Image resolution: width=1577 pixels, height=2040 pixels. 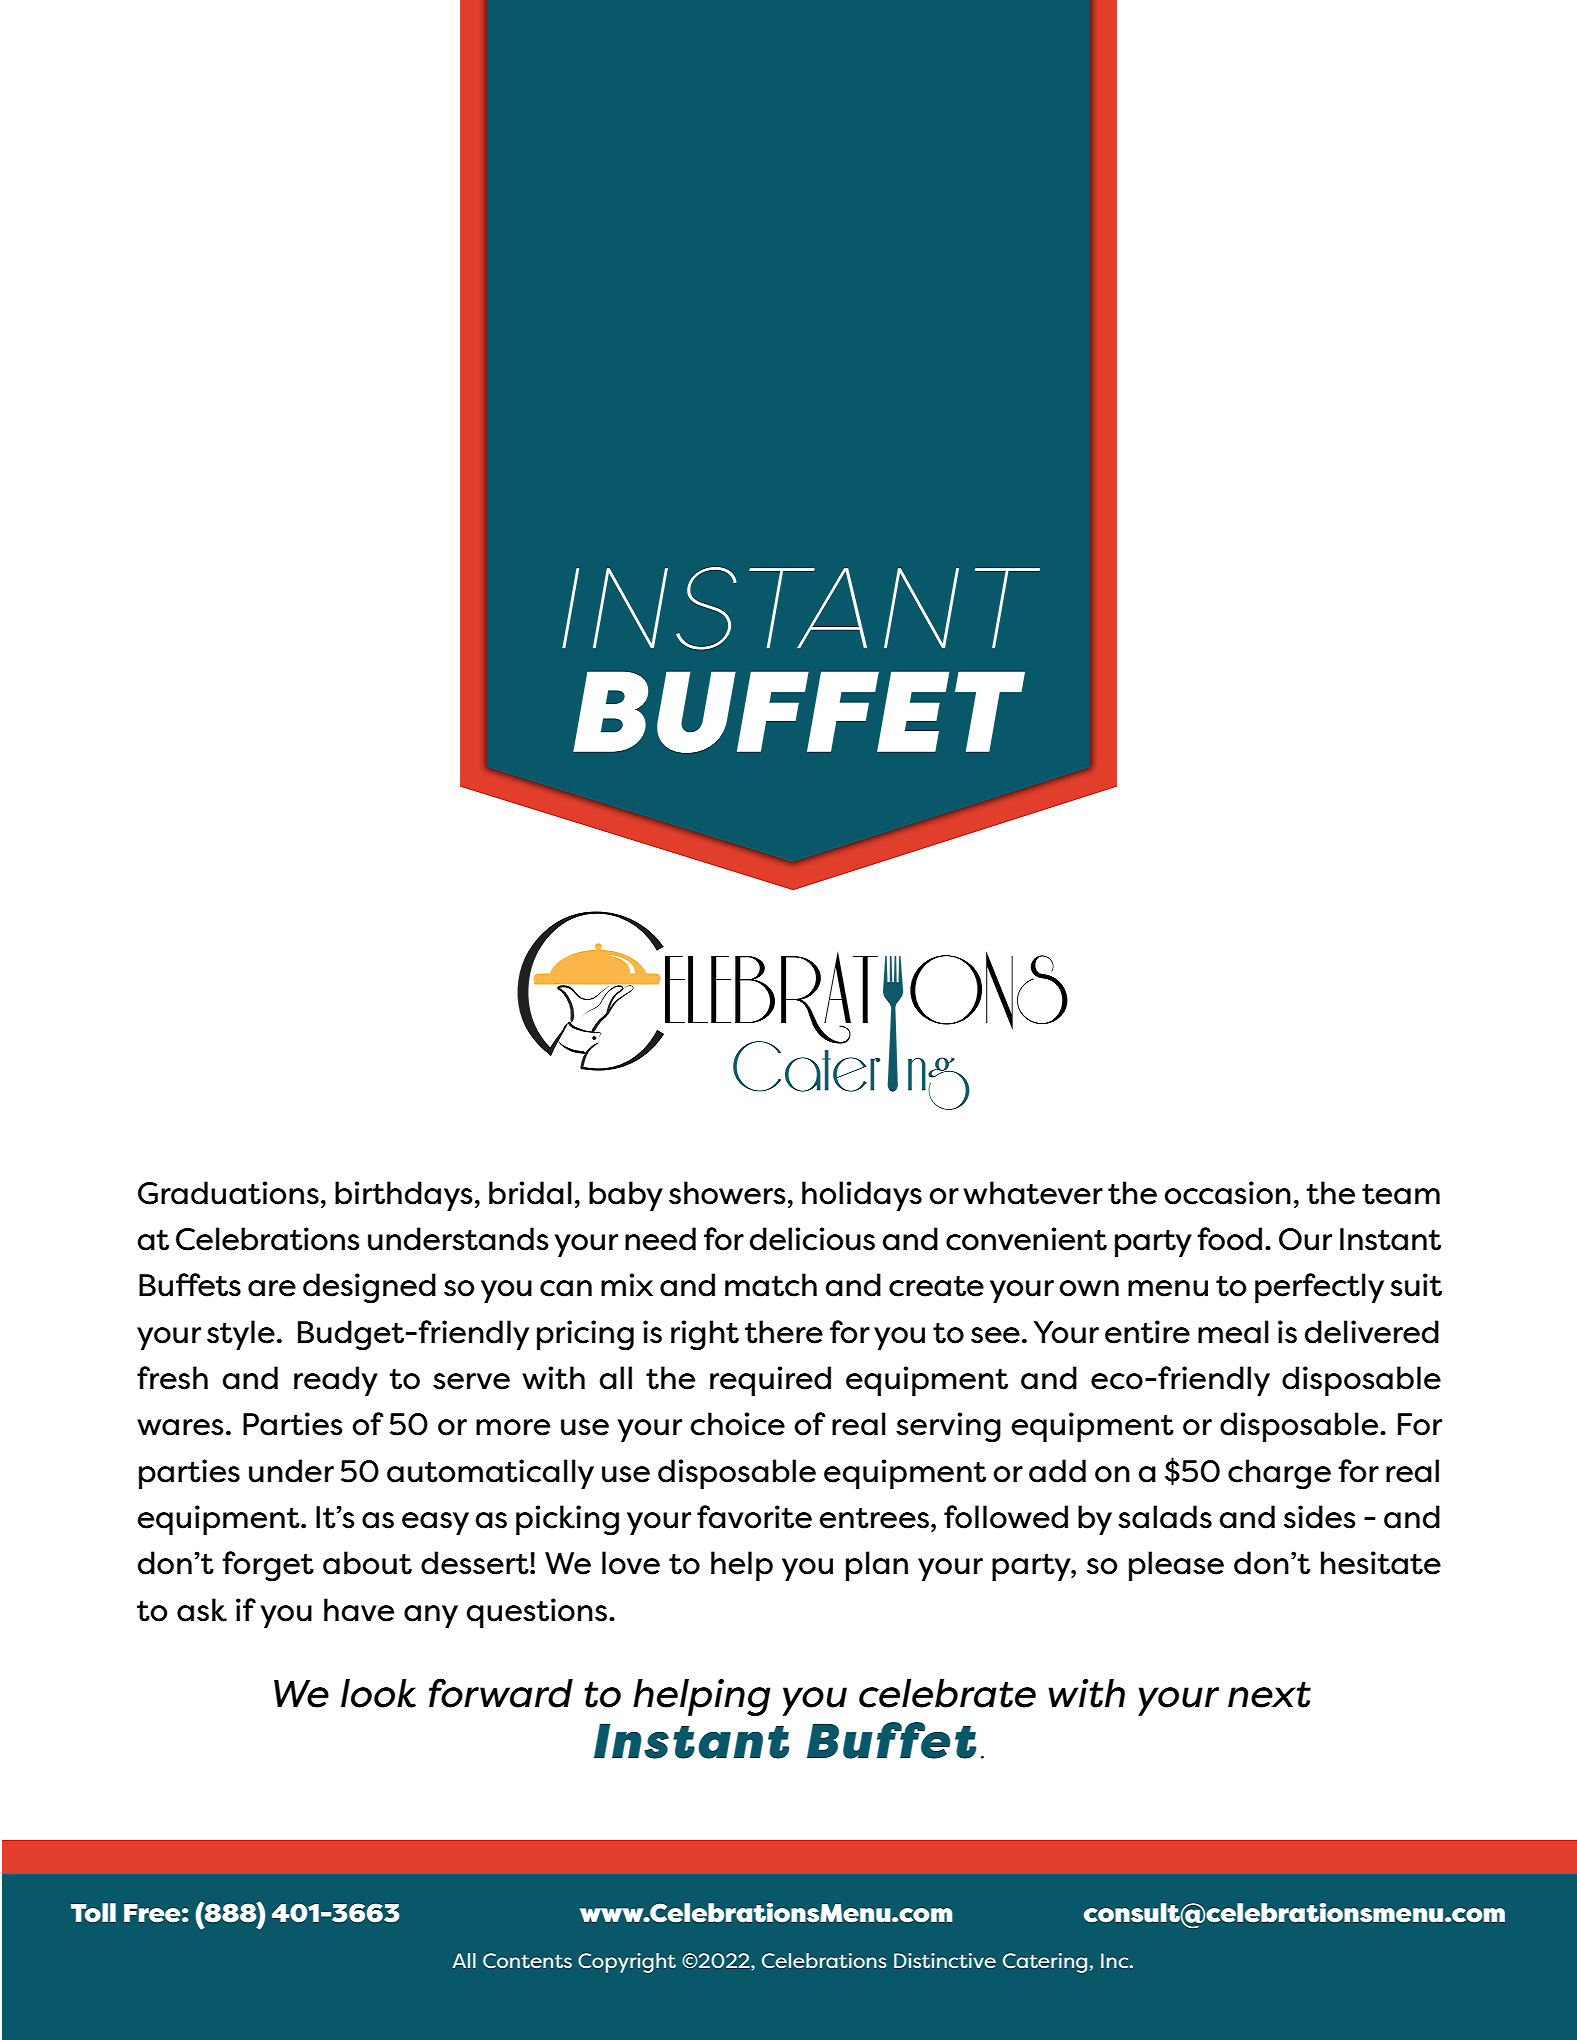 I want to click on forget, so click(x=268, y=1566).
